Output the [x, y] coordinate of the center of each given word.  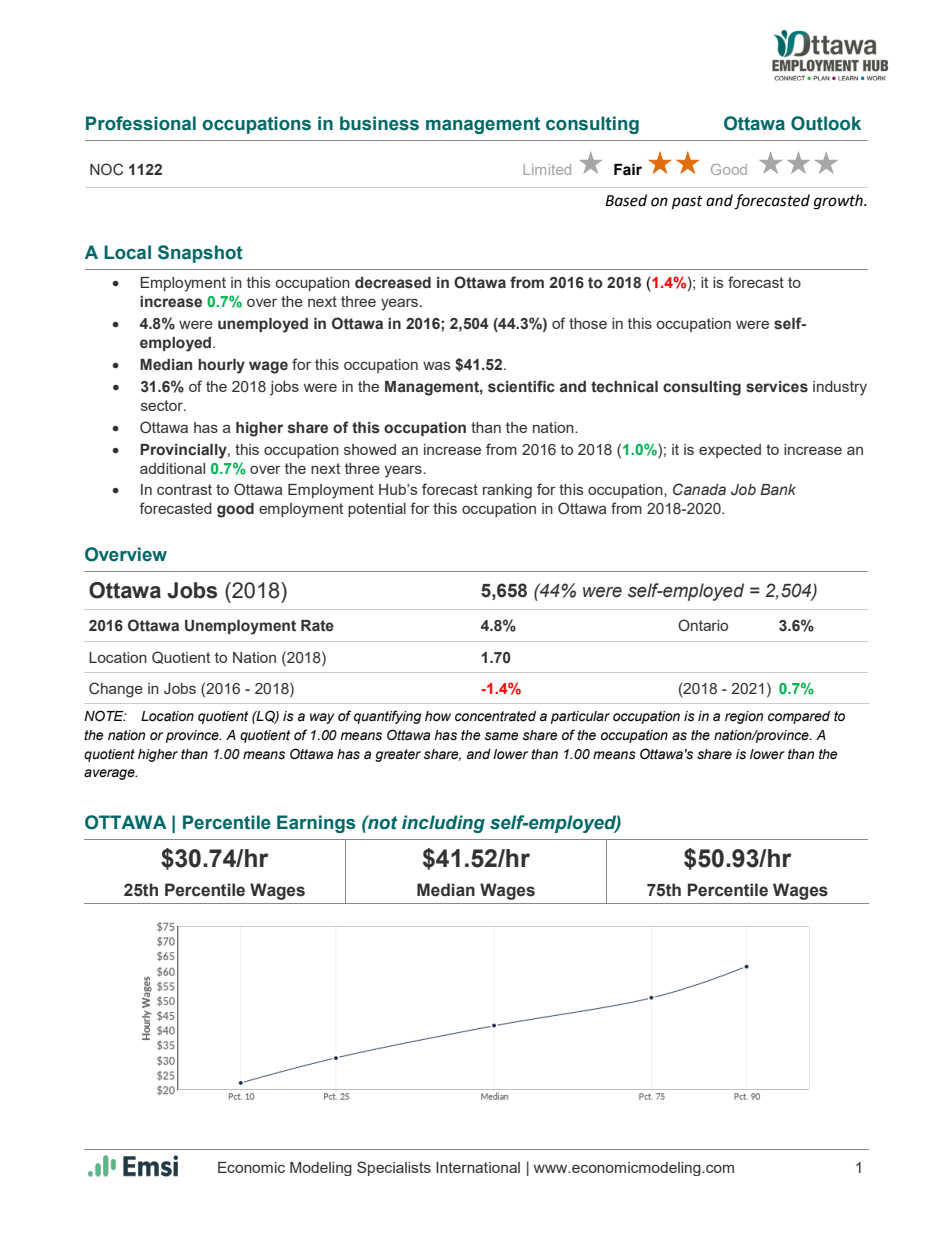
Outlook [826, 123]
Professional [141, 123]
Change [116, 690]
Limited [547, 169]
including [443, 824]
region [744, 717]
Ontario [703, 625]
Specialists [394, 1168]
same [502, 736]
